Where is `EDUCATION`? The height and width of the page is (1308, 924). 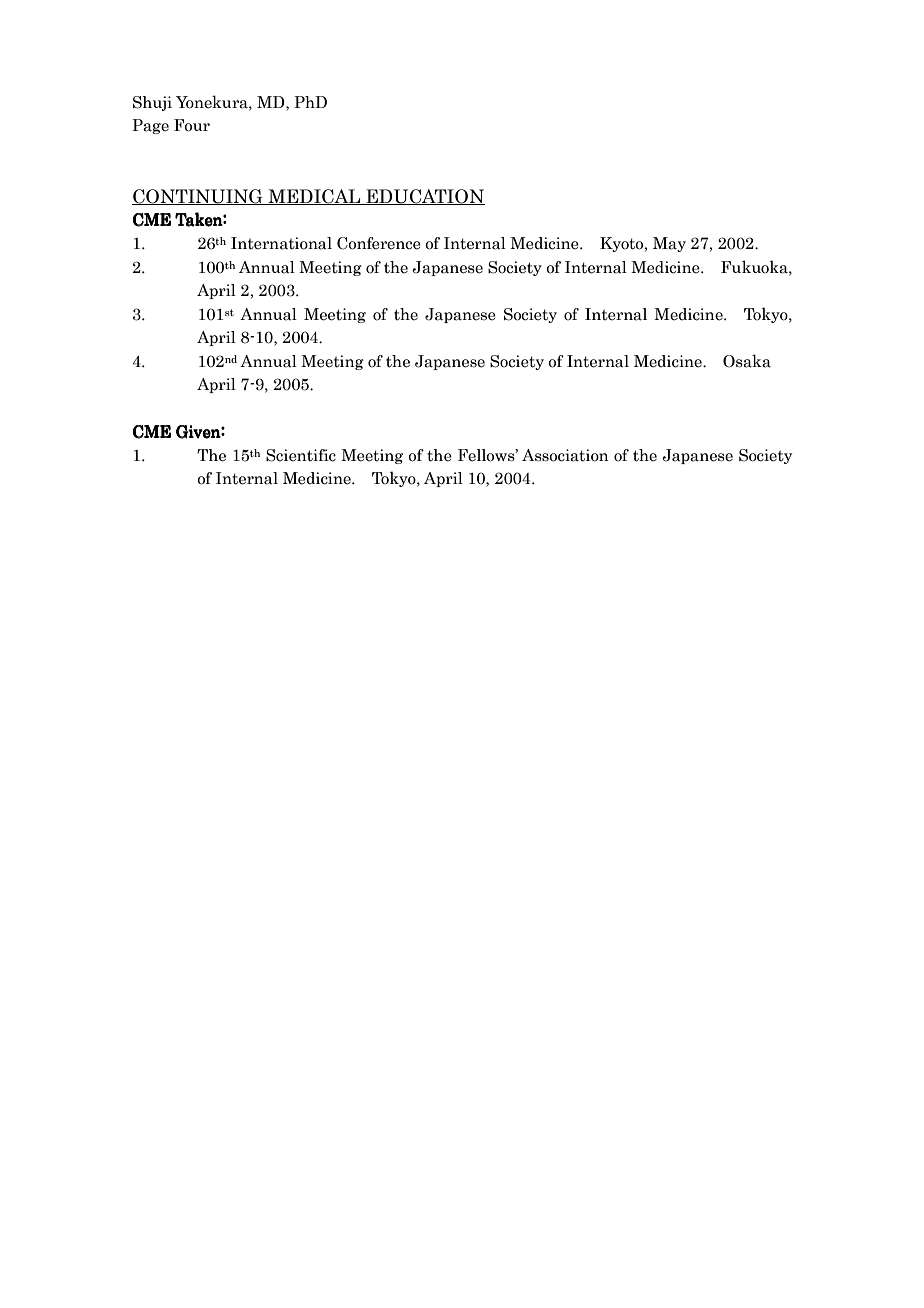
EDUCATION is located at coordinates (424, 197).
